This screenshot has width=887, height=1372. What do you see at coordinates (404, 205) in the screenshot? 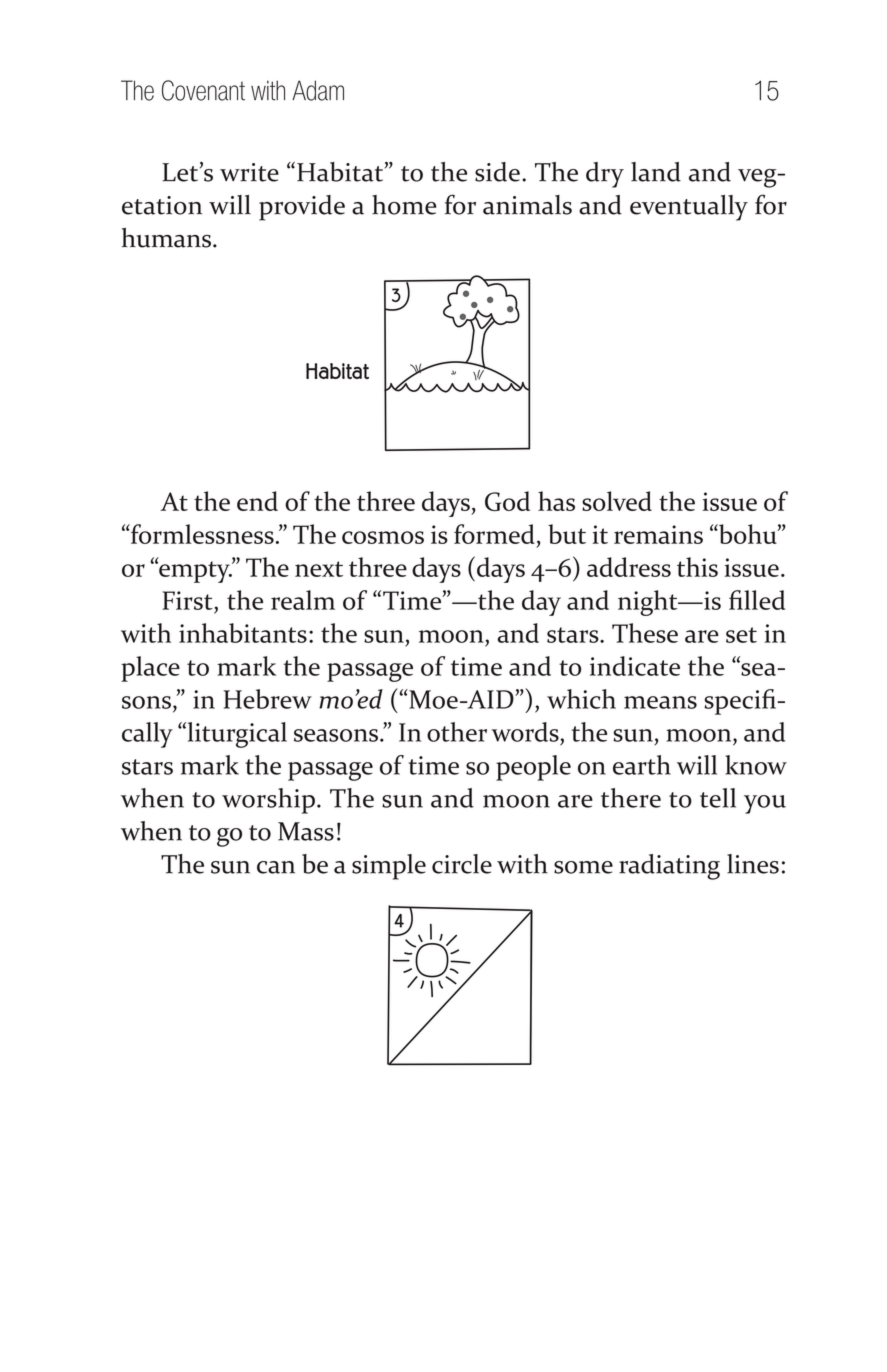
I see `home` at bounding box center [404, 205].
